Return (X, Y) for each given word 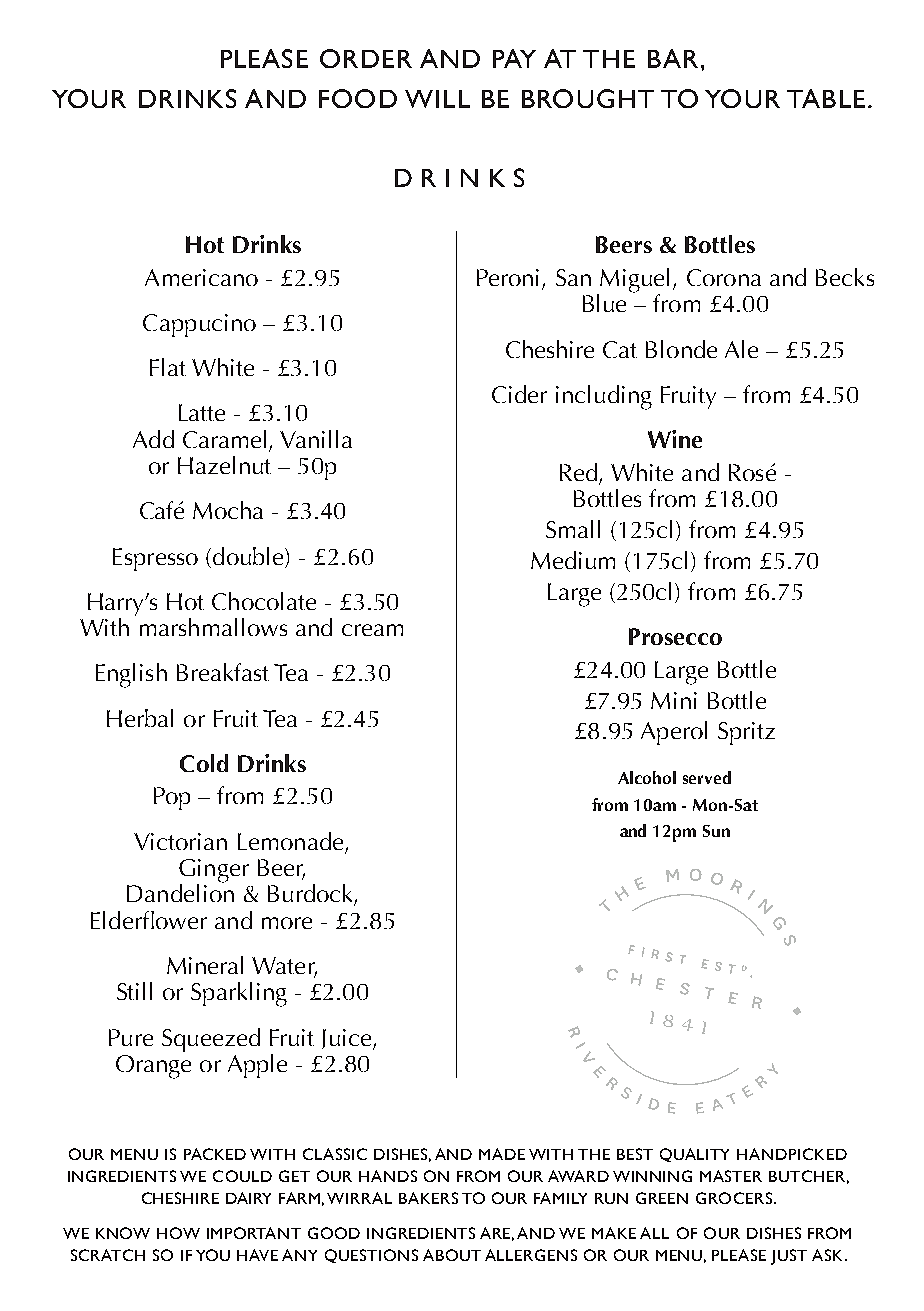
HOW (178, 1233)
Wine (675, 439)
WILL (437, 99)
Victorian (180, 841)
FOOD (358, 98)
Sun (716, 831)
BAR (673, 58)
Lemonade (290, 841)
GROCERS (734, 1198)
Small (573, 529)
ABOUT (452, 1255)
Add (153, 439)
